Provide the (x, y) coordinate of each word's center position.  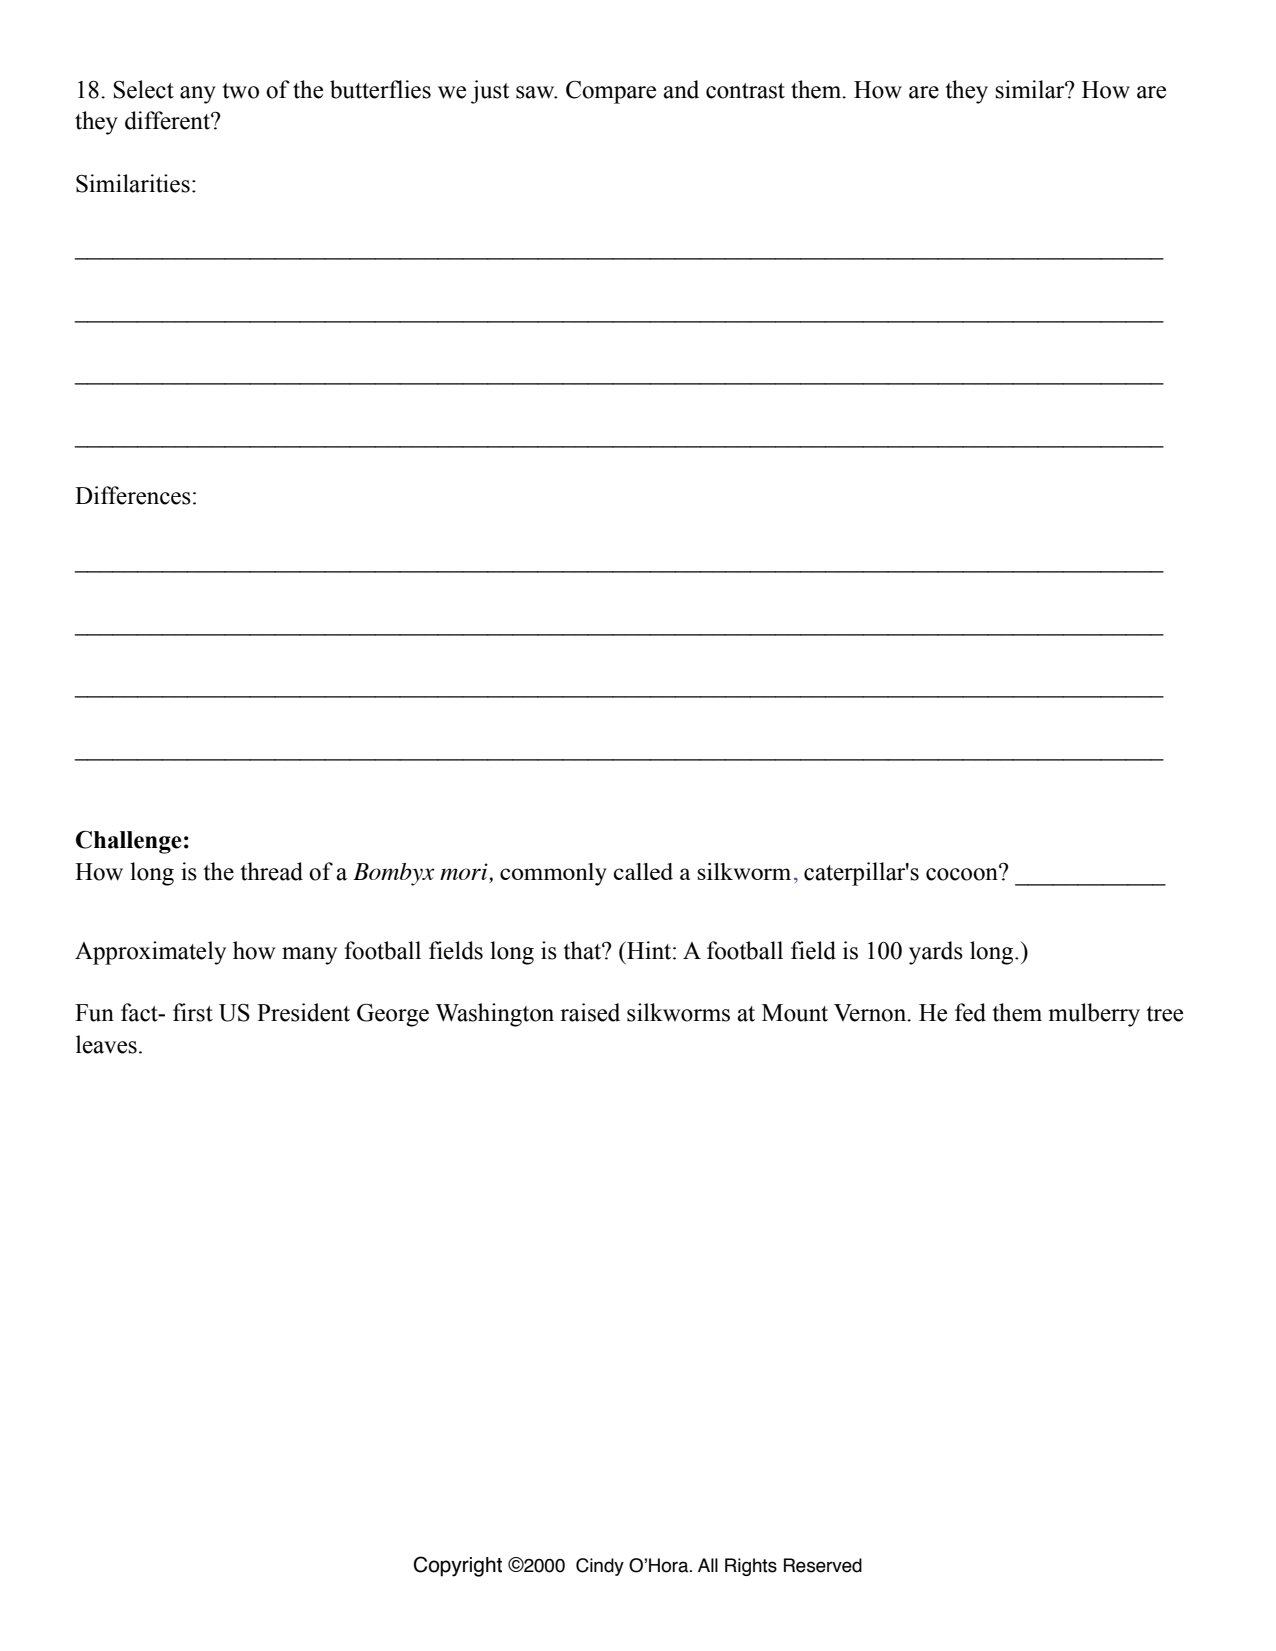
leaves (106, 1044)
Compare (611, 92)
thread (271, 871)
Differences (133, 495)
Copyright (457, 1566)
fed (970, 1012)
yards (936, 953)
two (240, 91)
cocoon (963, 873)
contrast (745, 91)
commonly (553, 874)
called (643, 871)
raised (590, 1012)
